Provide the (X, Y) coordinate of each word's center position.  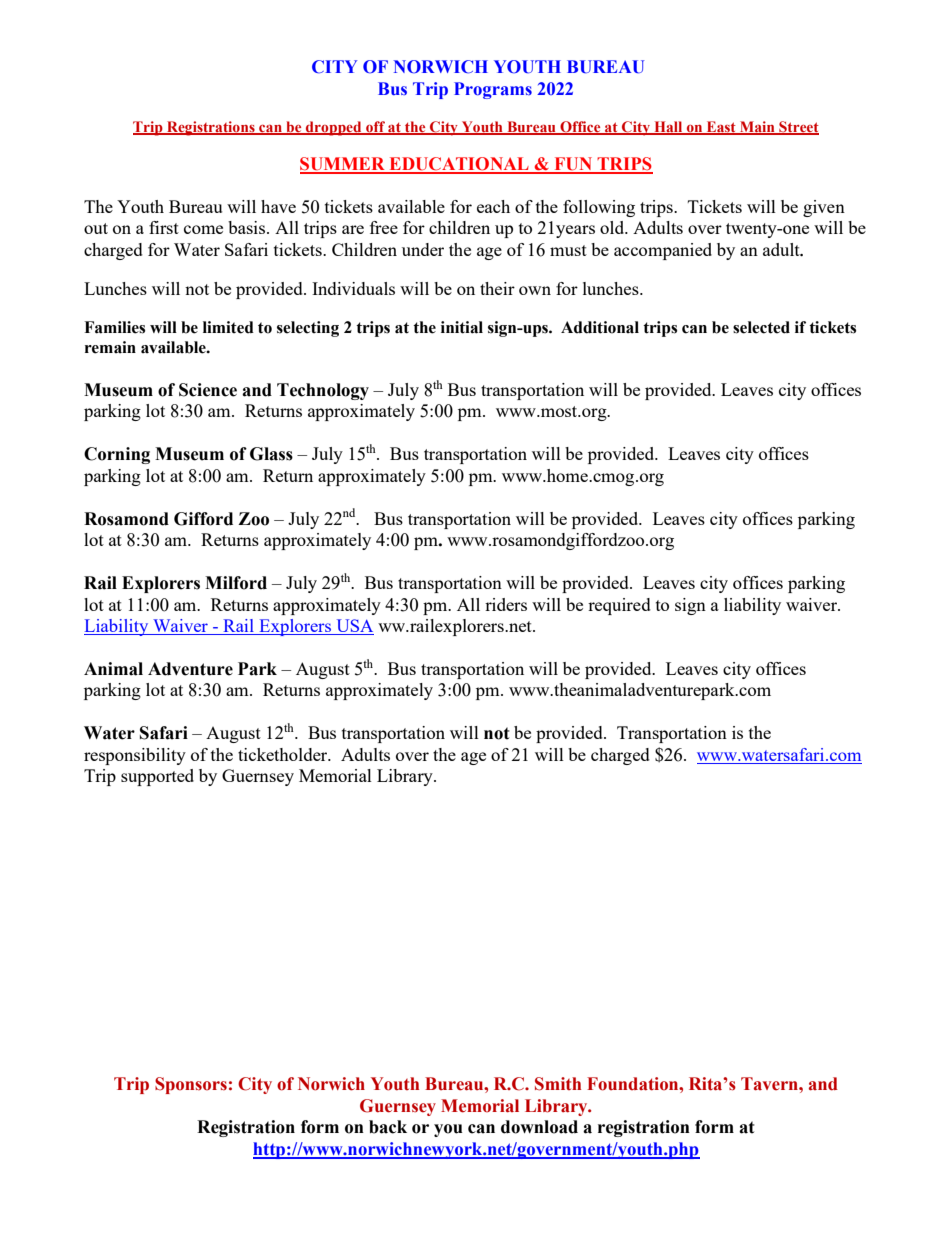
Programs (493, 90)
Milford (236, 583)
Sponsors (191, 1085)
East (721, 127)
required (619, 606)
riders (506, 604)
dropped (334, 128)
